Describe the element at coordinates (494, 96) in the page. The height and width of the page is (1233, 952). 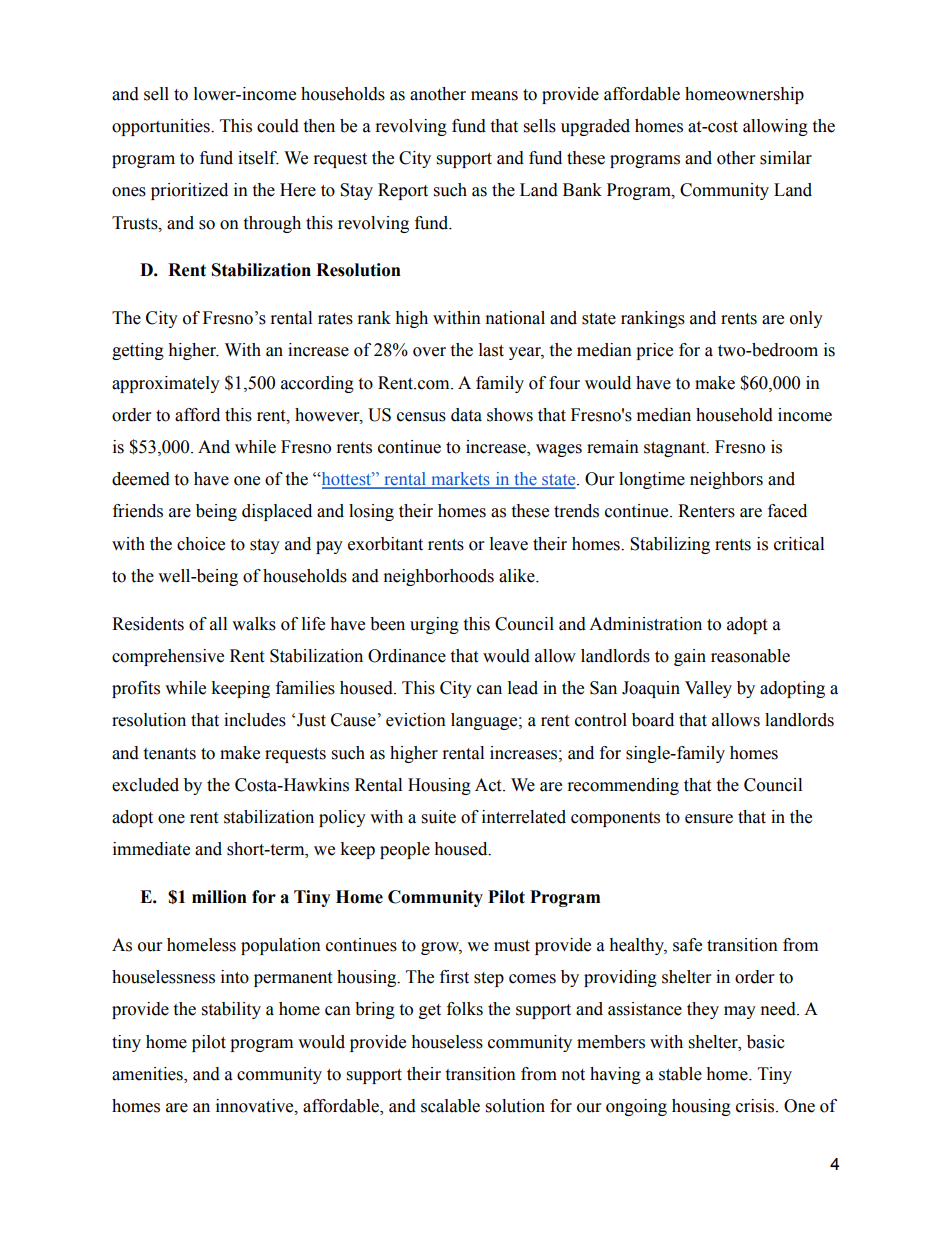
I see `means` at that location.
